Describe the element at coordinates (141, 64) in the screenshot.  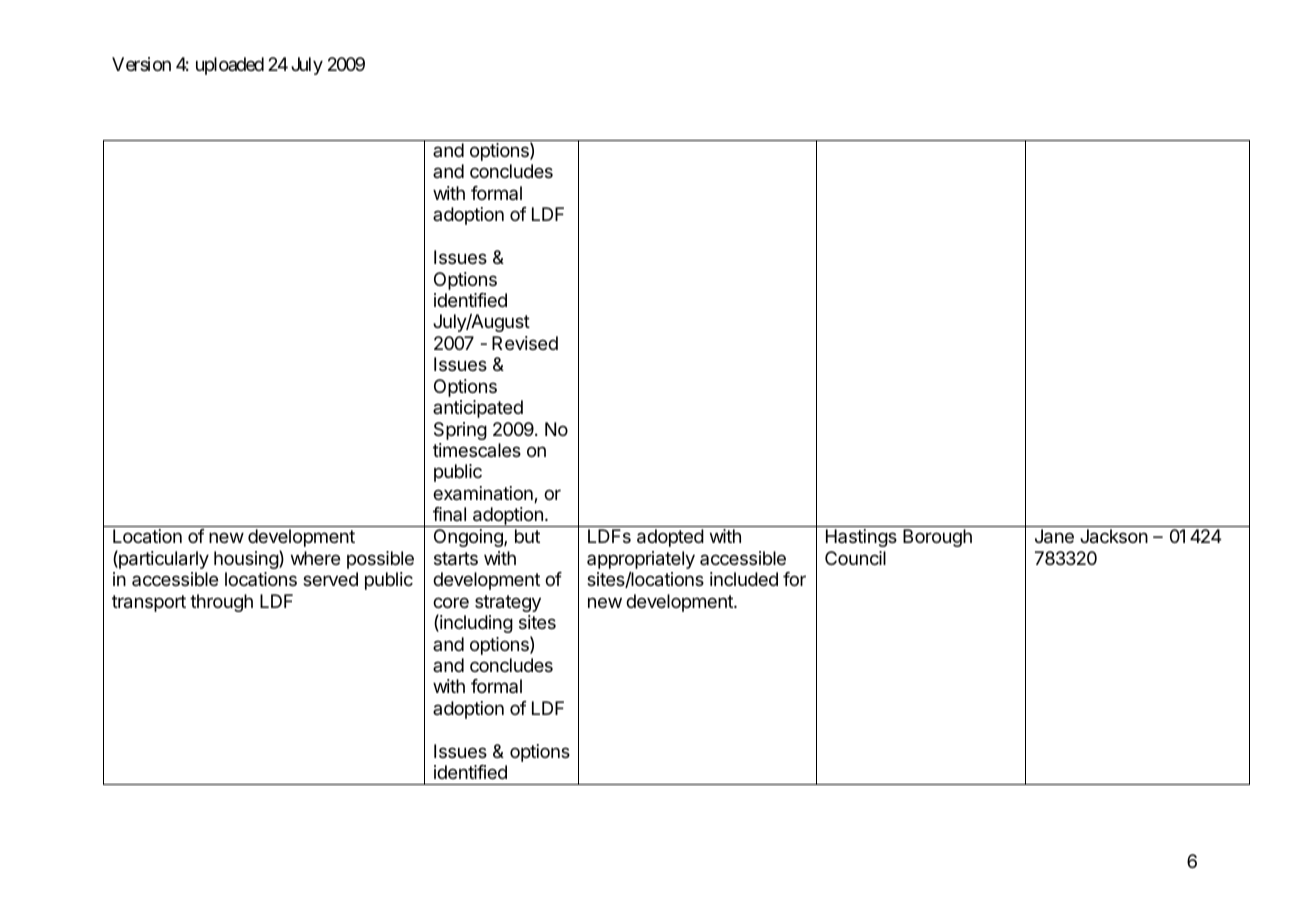
I see `Version` at that location.
